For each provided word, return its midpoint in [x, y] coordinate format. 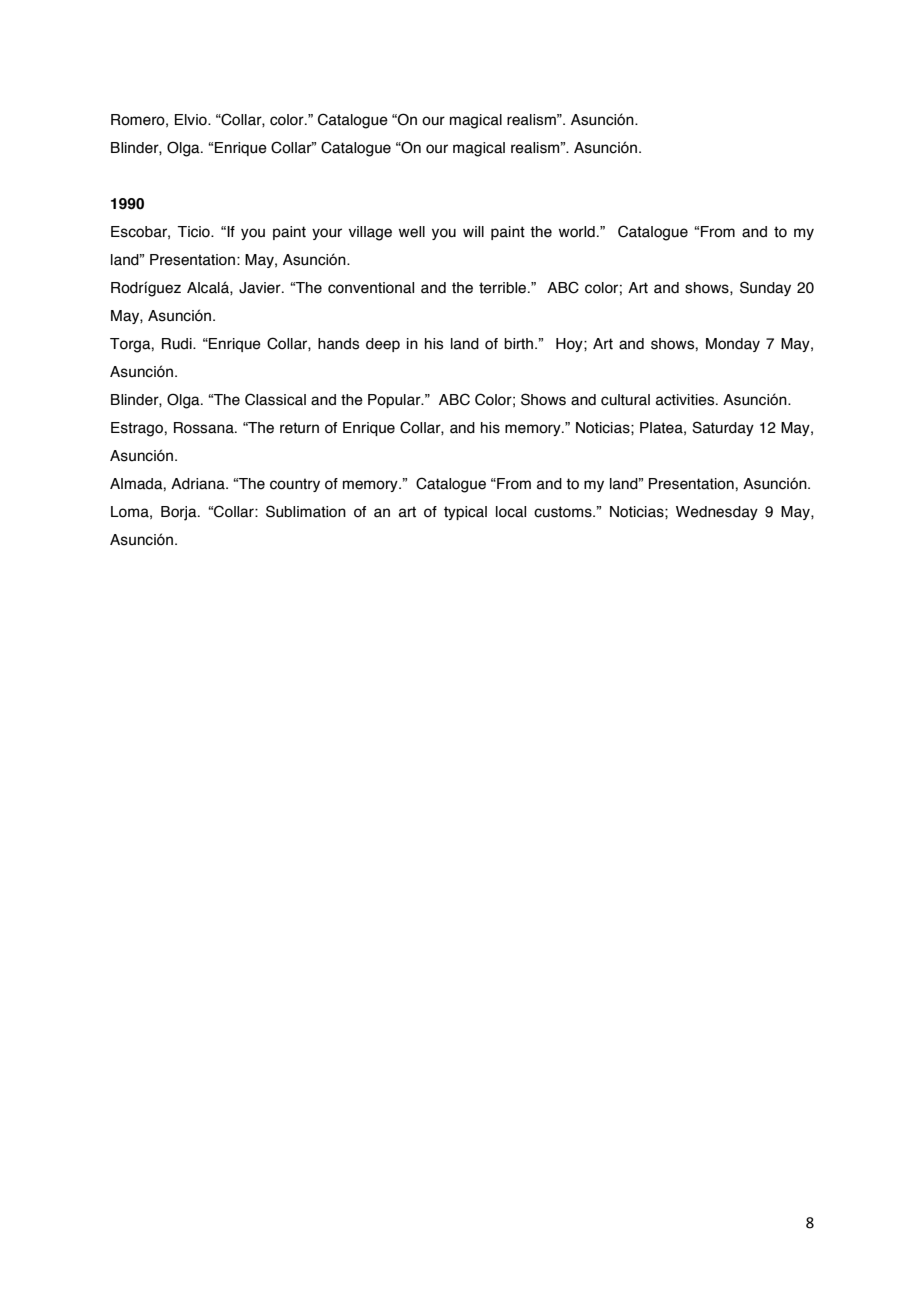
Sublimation [306, 511]
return [299, 428]
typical [465, 513]
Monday [733, 345]
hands [338, 344]
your [327, 234]
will [473, 231]
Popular [395, 401]
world [577, 232]
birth [520, 344]
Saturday [723, 428]
